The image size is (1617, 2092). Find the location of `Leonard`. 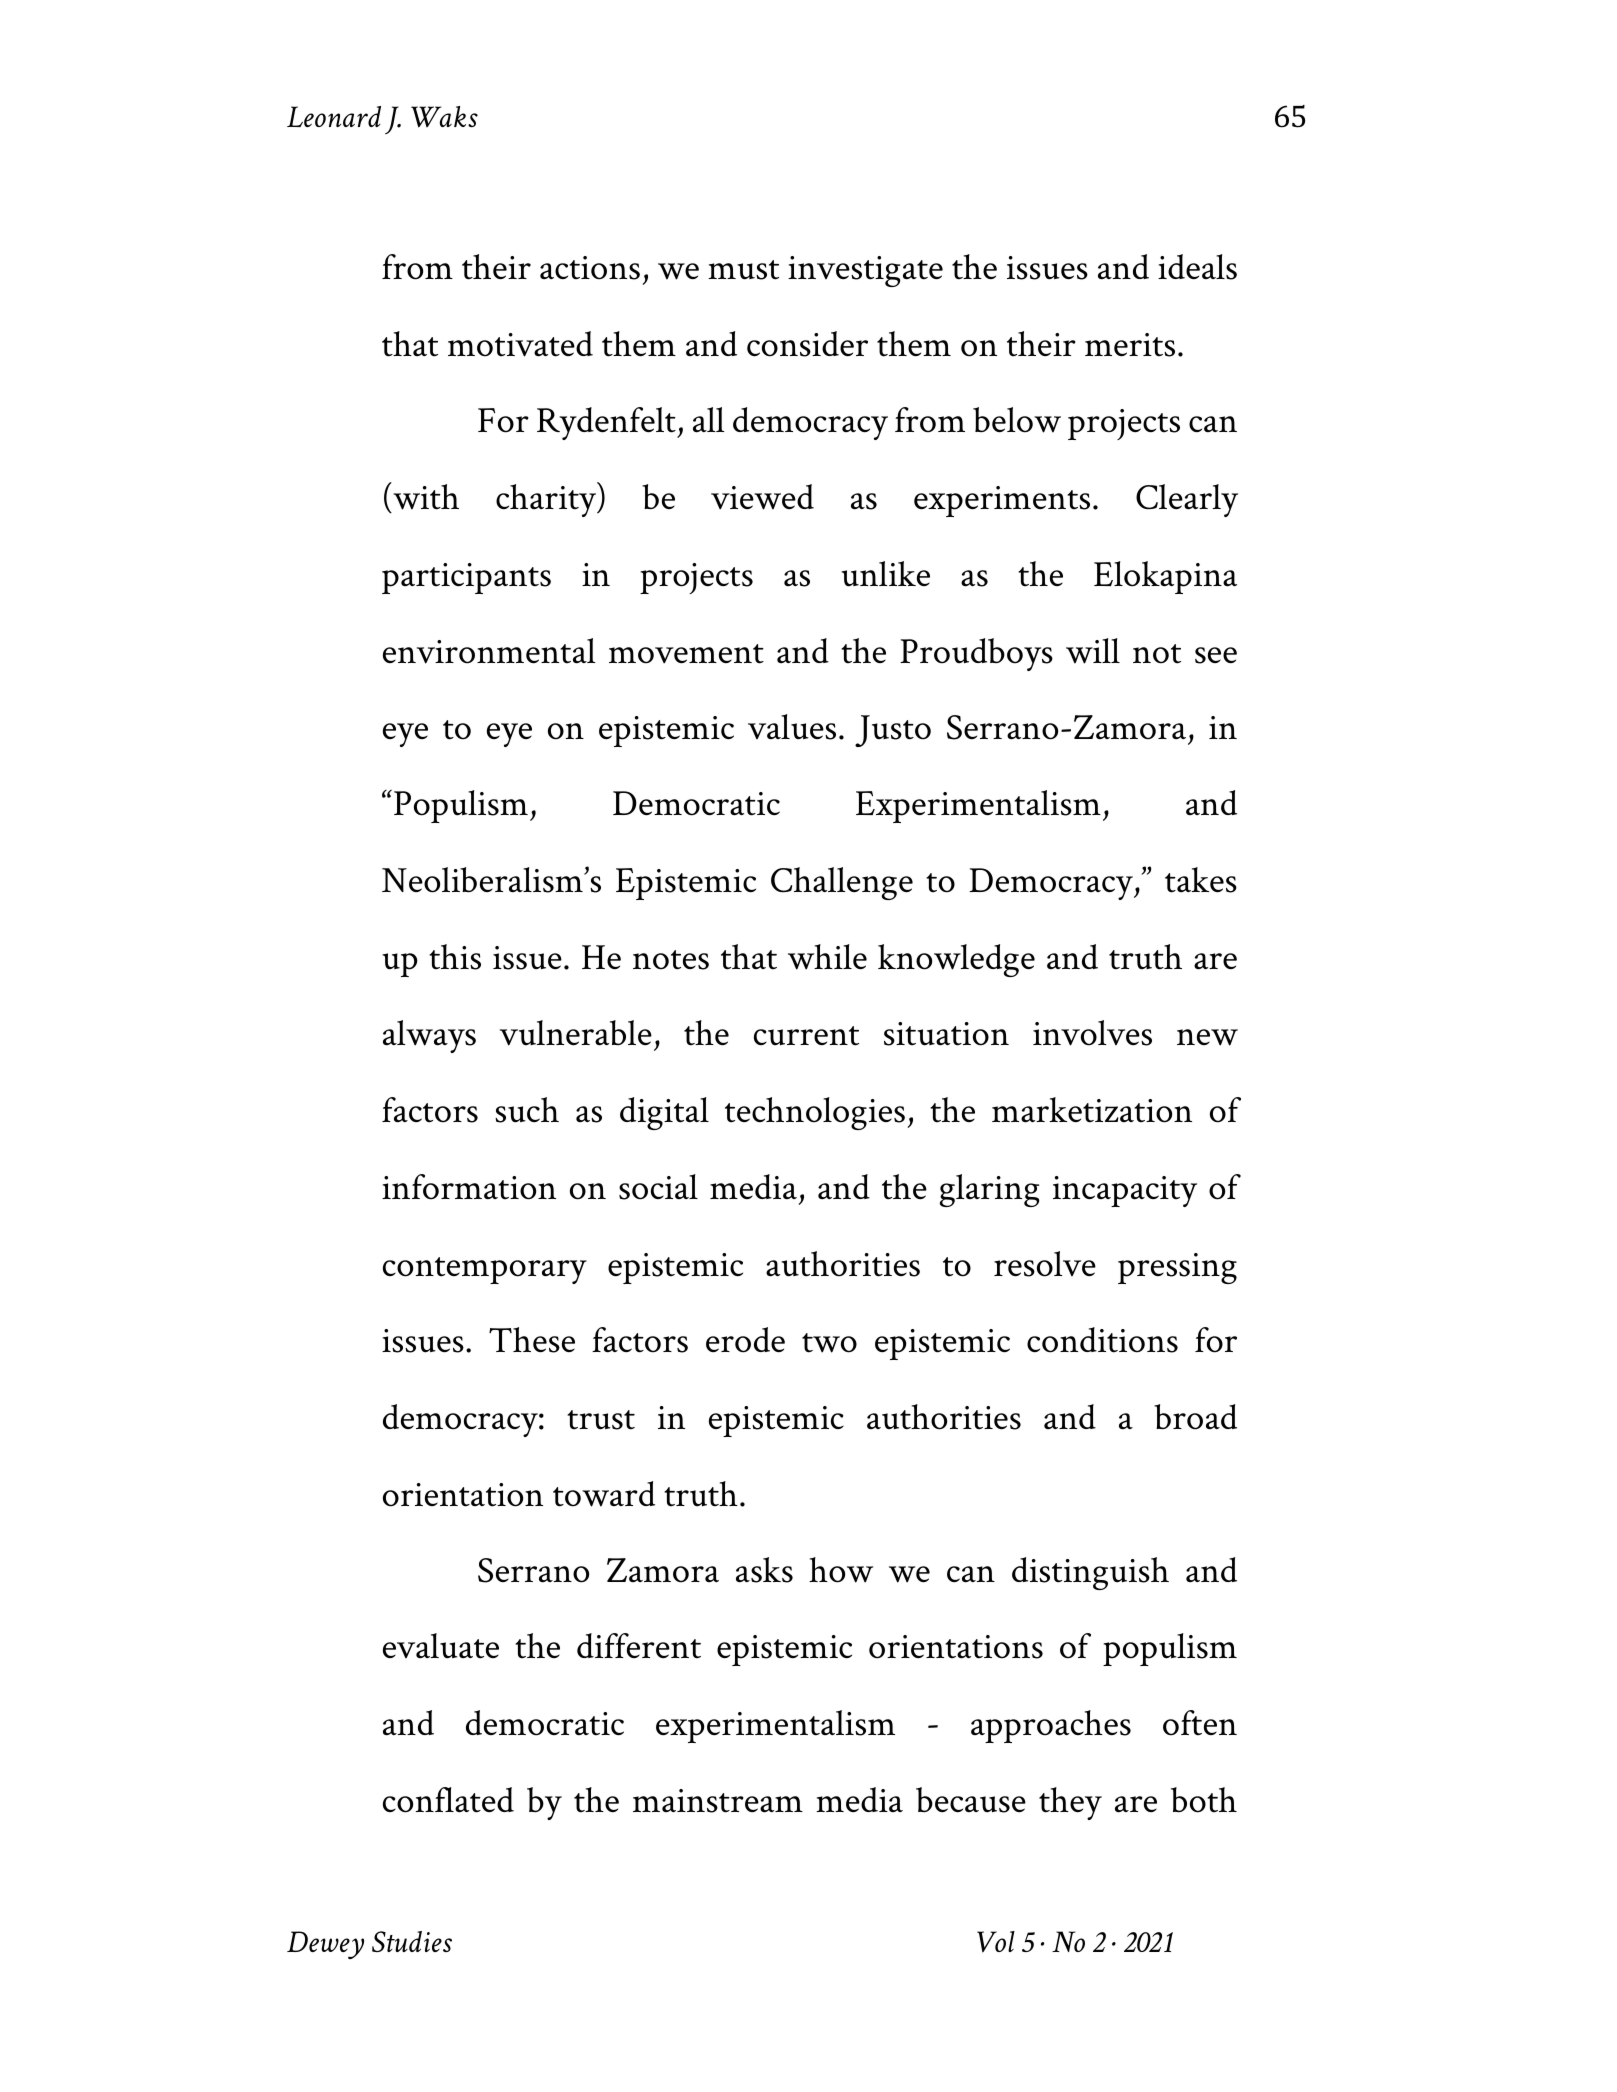

Leonard is located at coordinates (334, 116).
